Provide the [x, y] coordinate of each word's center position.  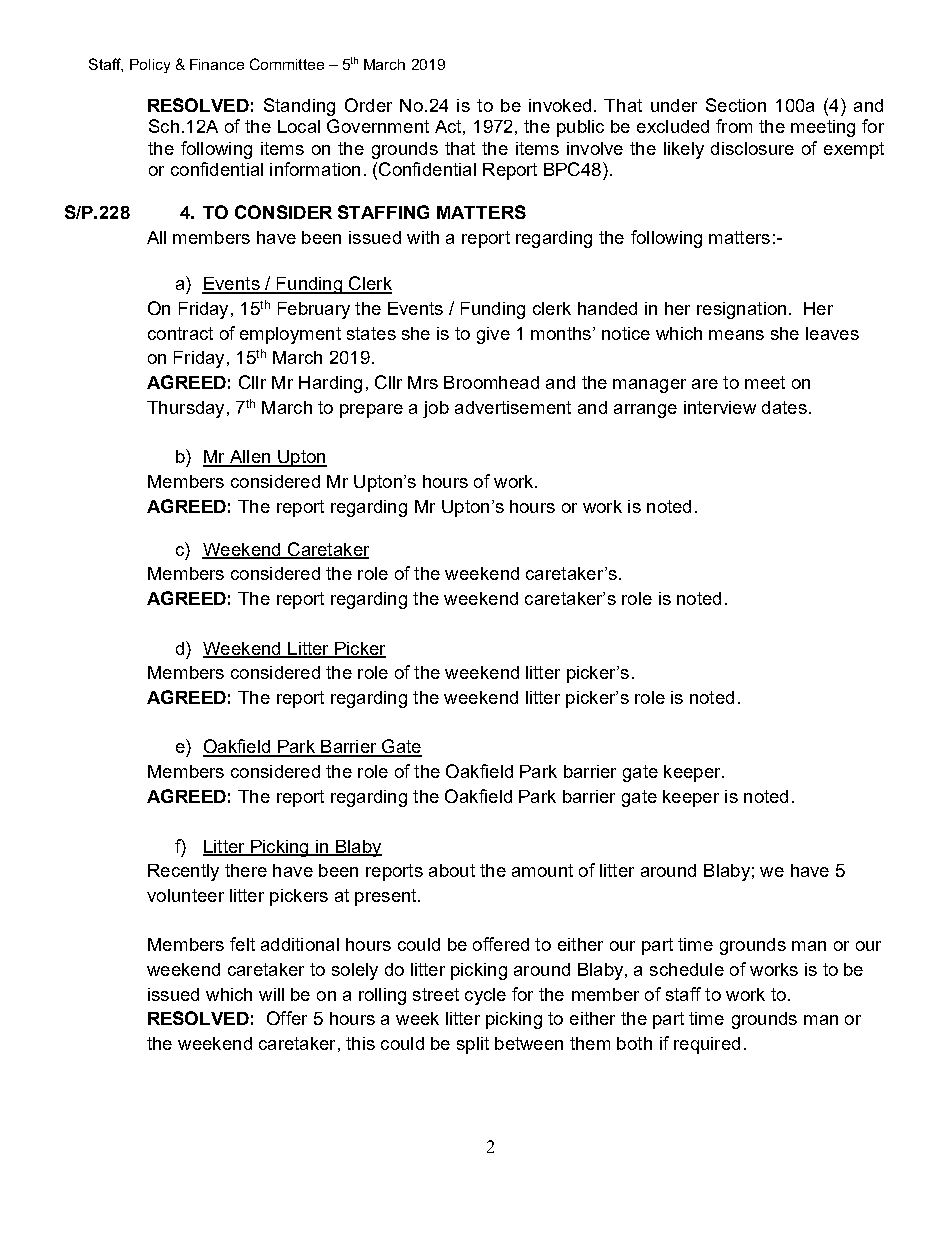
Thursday [185, 409]
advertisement [513, 407]
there [246, 870]
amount [542, 870]
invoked [560, 105]
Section [736, 105]
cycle [485, 996]
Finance [217, 64]
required [707, 1045]
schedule [687, 969]
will [271, 994]
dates [784, 407]
